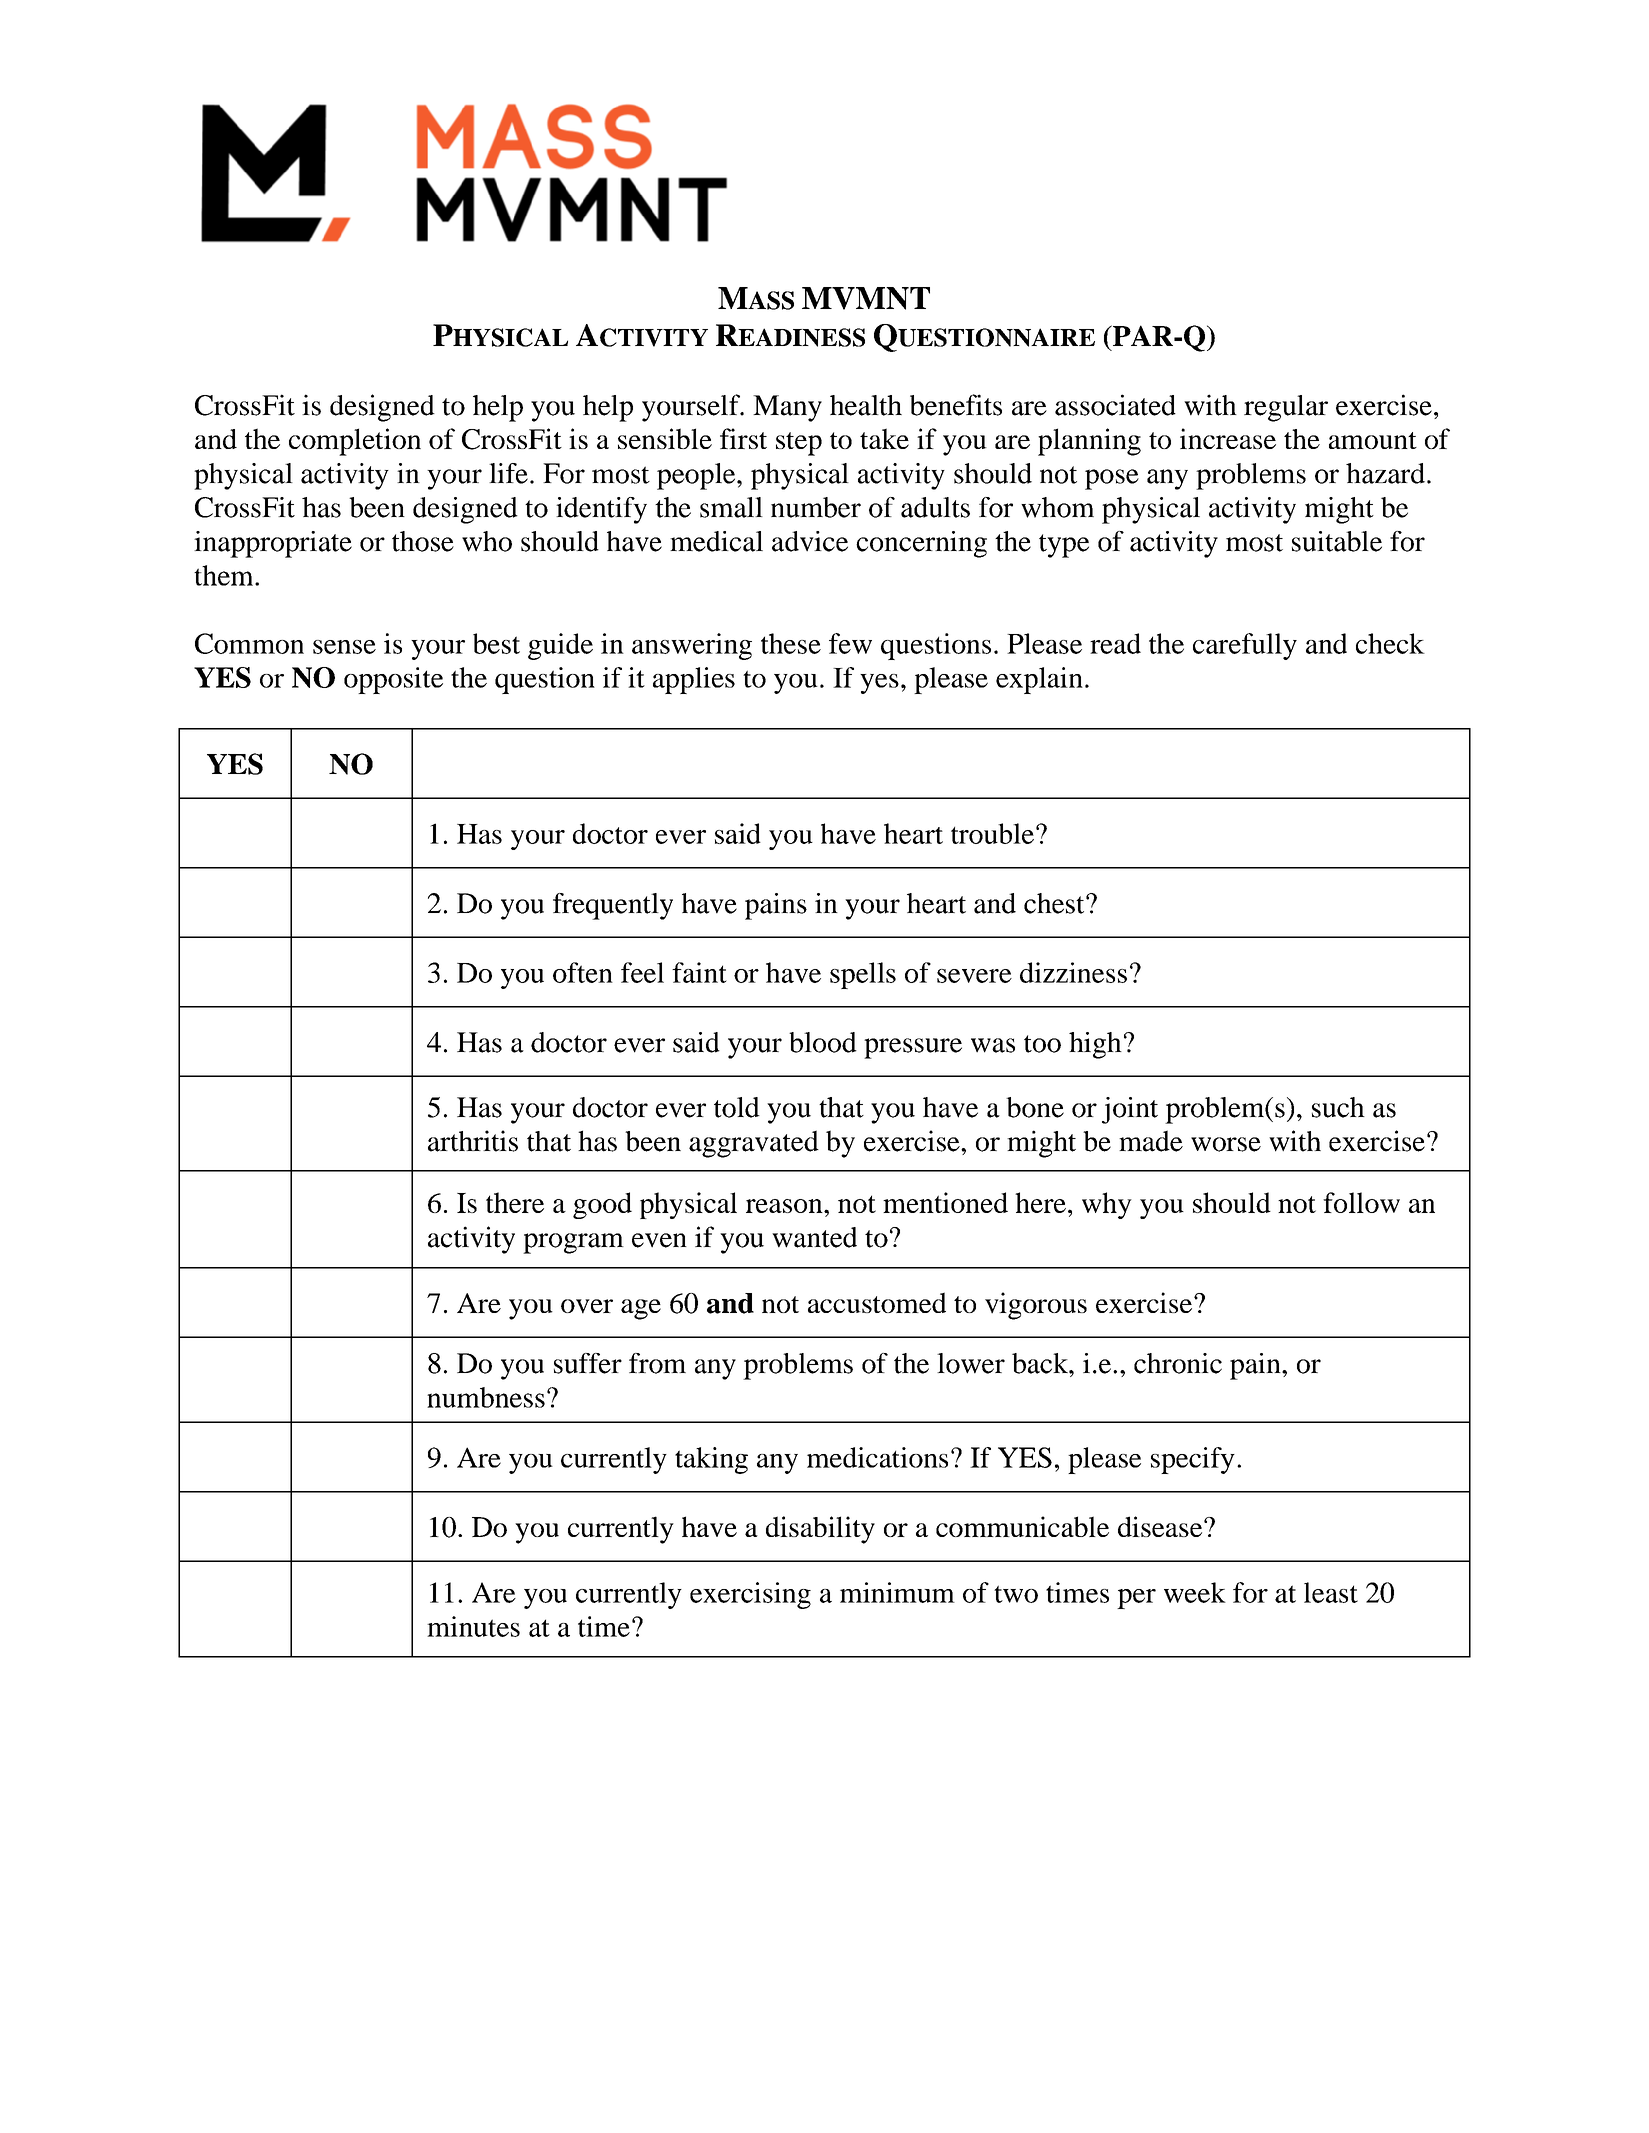  What do you see at coordinates (355, 442) in the document?
I see `completion` at bounding box center [355, 442].
